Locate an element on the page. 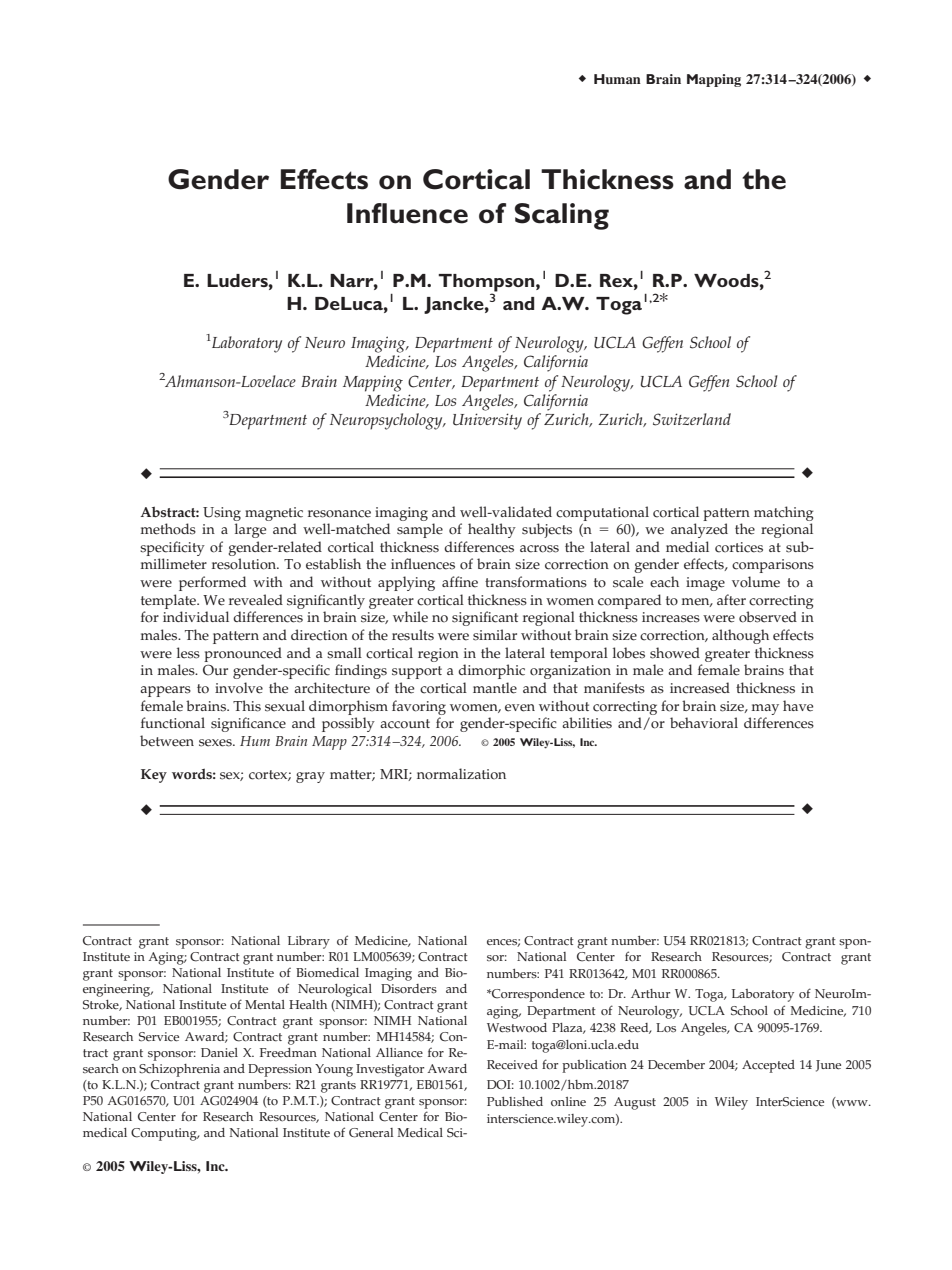 This image has width=952, height=1270. normalization is located at coordinates (461, 774).
